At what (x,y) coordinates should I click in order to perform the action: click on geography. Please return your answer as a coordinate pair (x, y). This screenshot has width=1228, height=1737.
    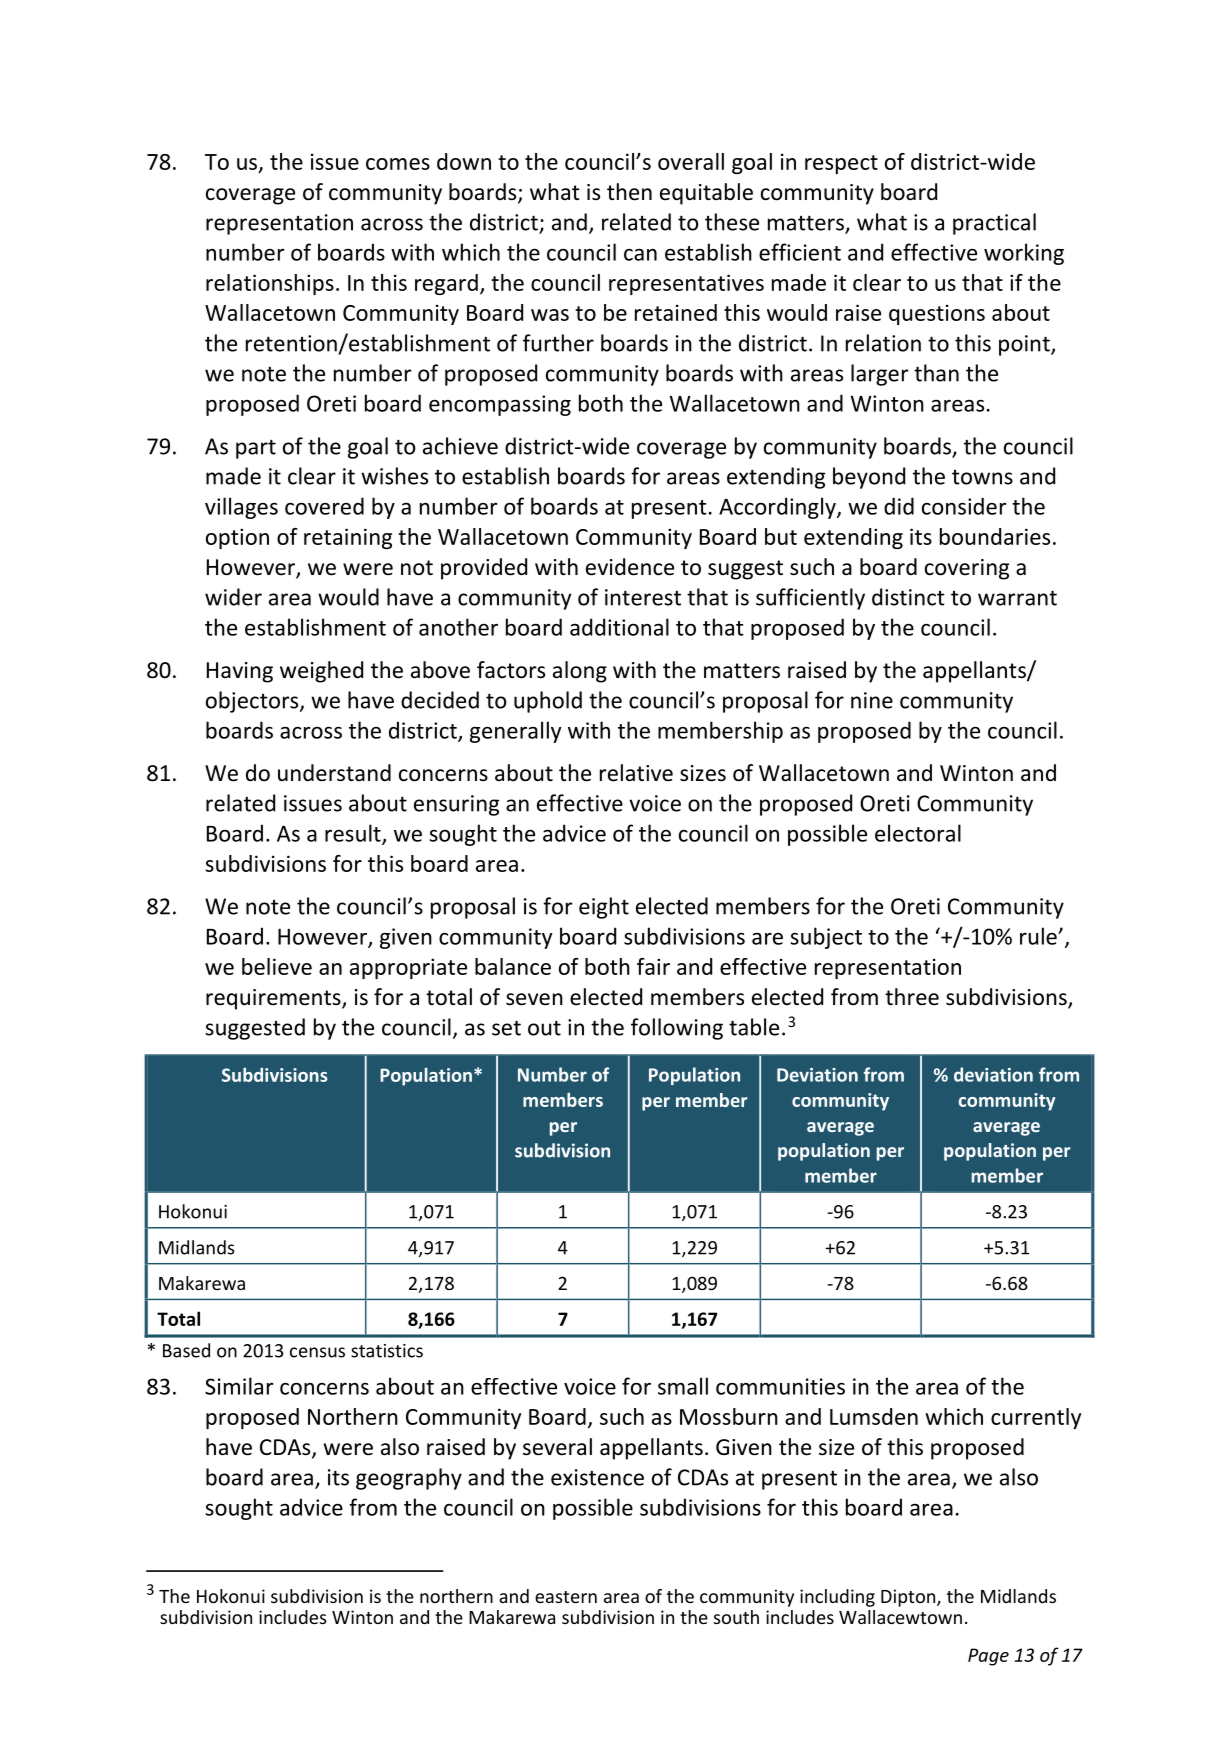
    Looking at the image, I should click on (409, 1479).
